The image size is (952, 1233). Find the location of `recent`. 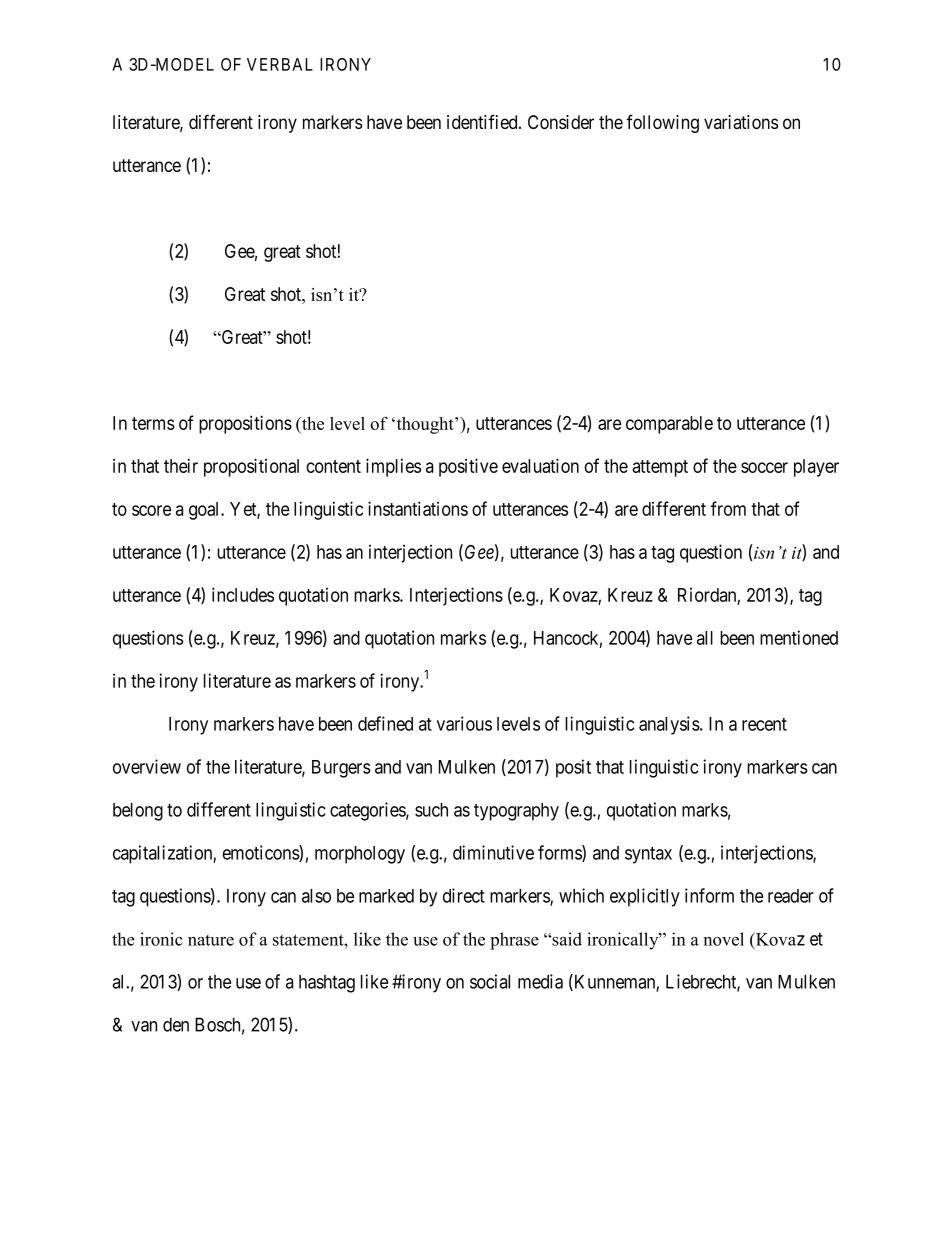

recent is located at coordinates (764, 724).
